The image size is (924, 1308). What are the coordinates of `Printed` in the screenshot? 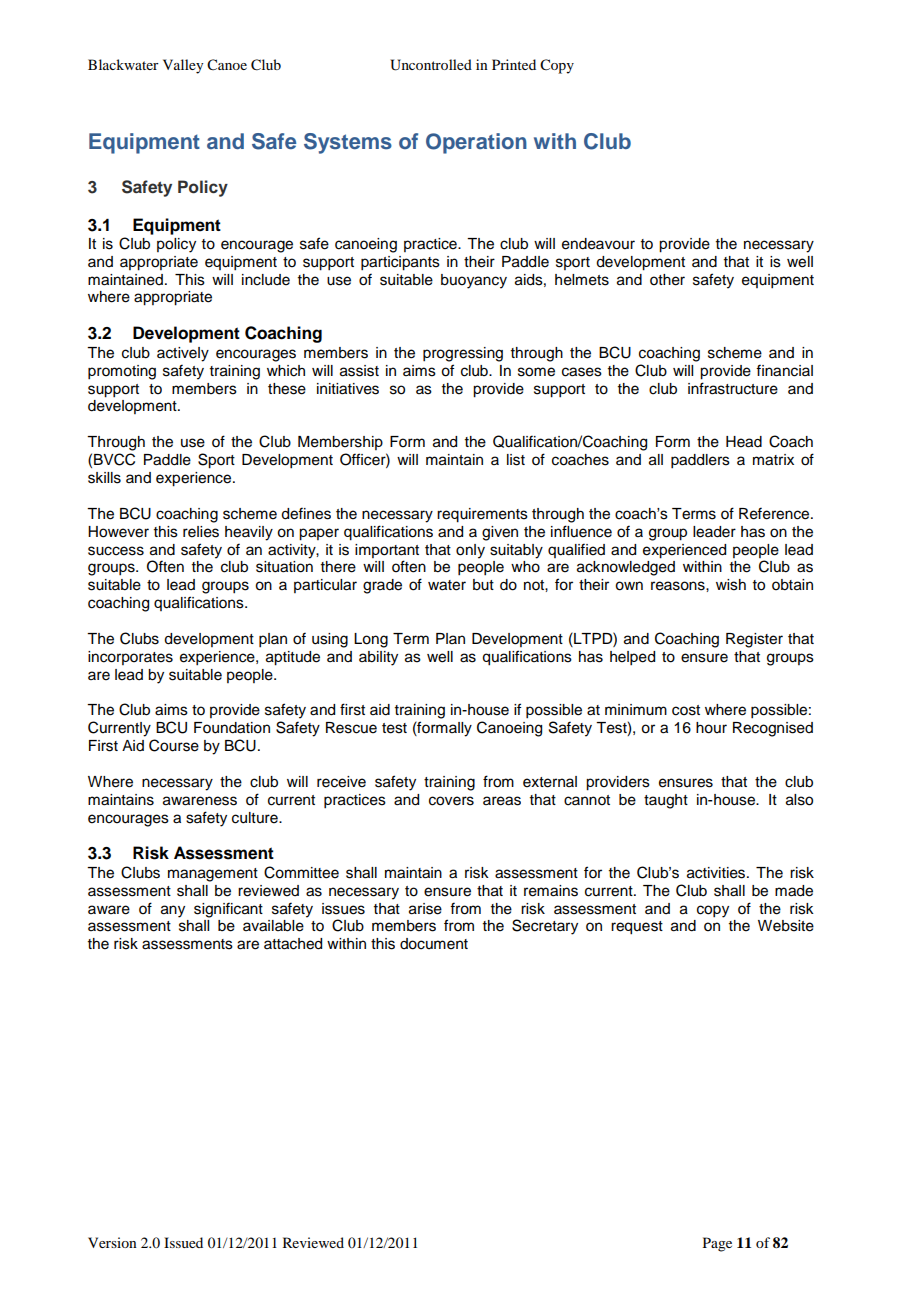 It's located at (514, 64).
